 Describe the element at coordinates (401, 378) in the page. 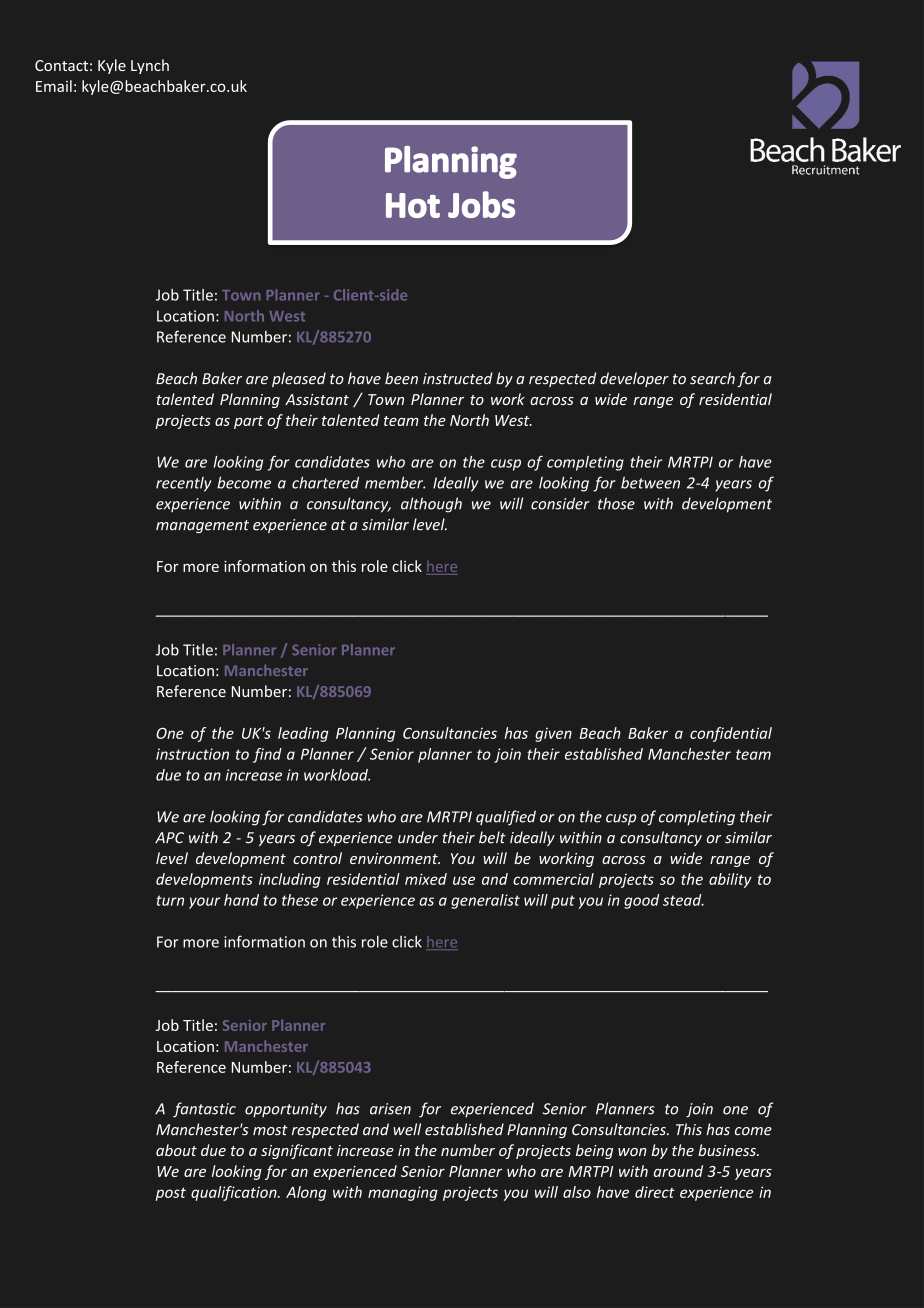

I see `been` at that location.
